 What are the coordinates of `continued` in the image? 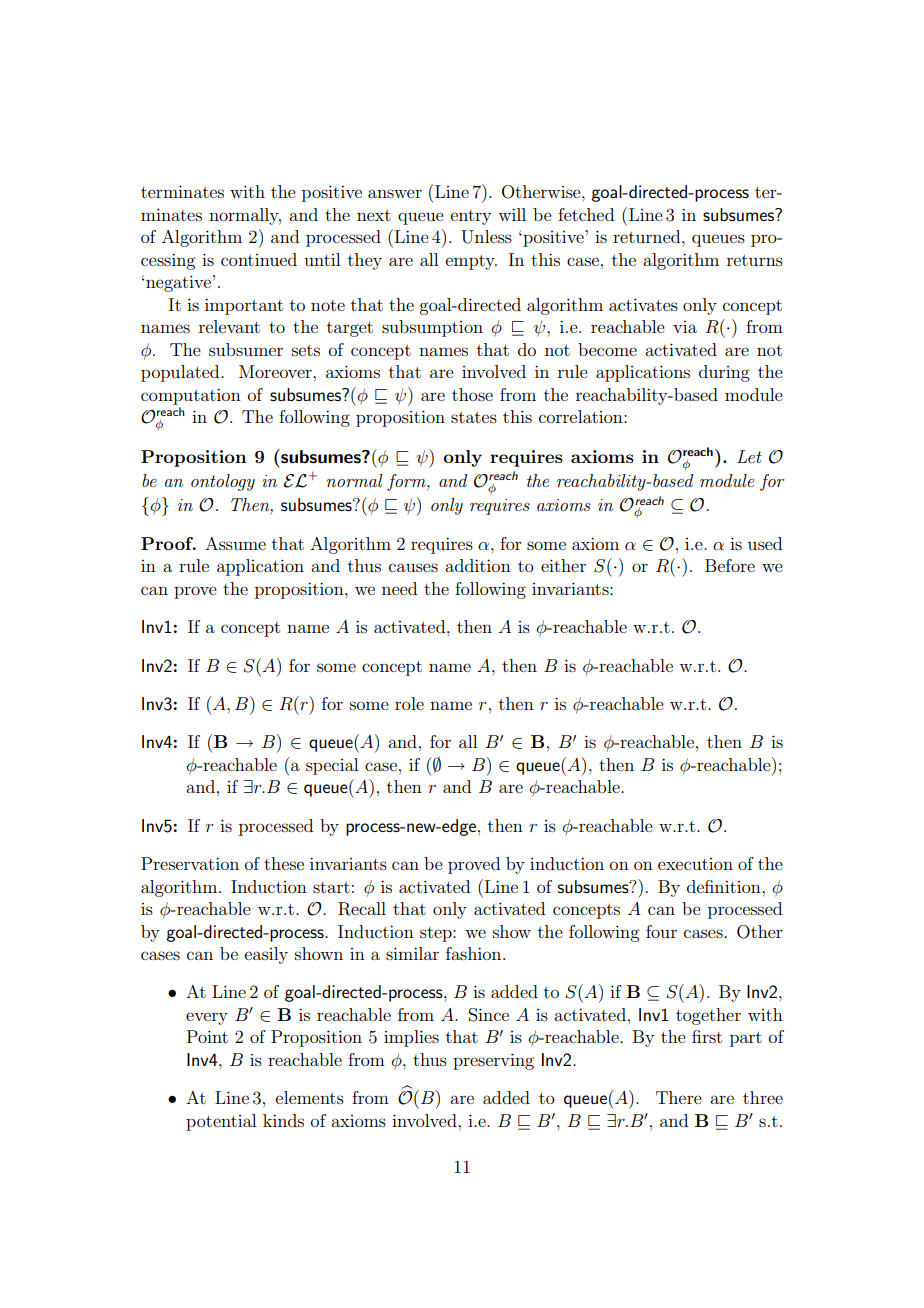 It's located at (259, 259).
